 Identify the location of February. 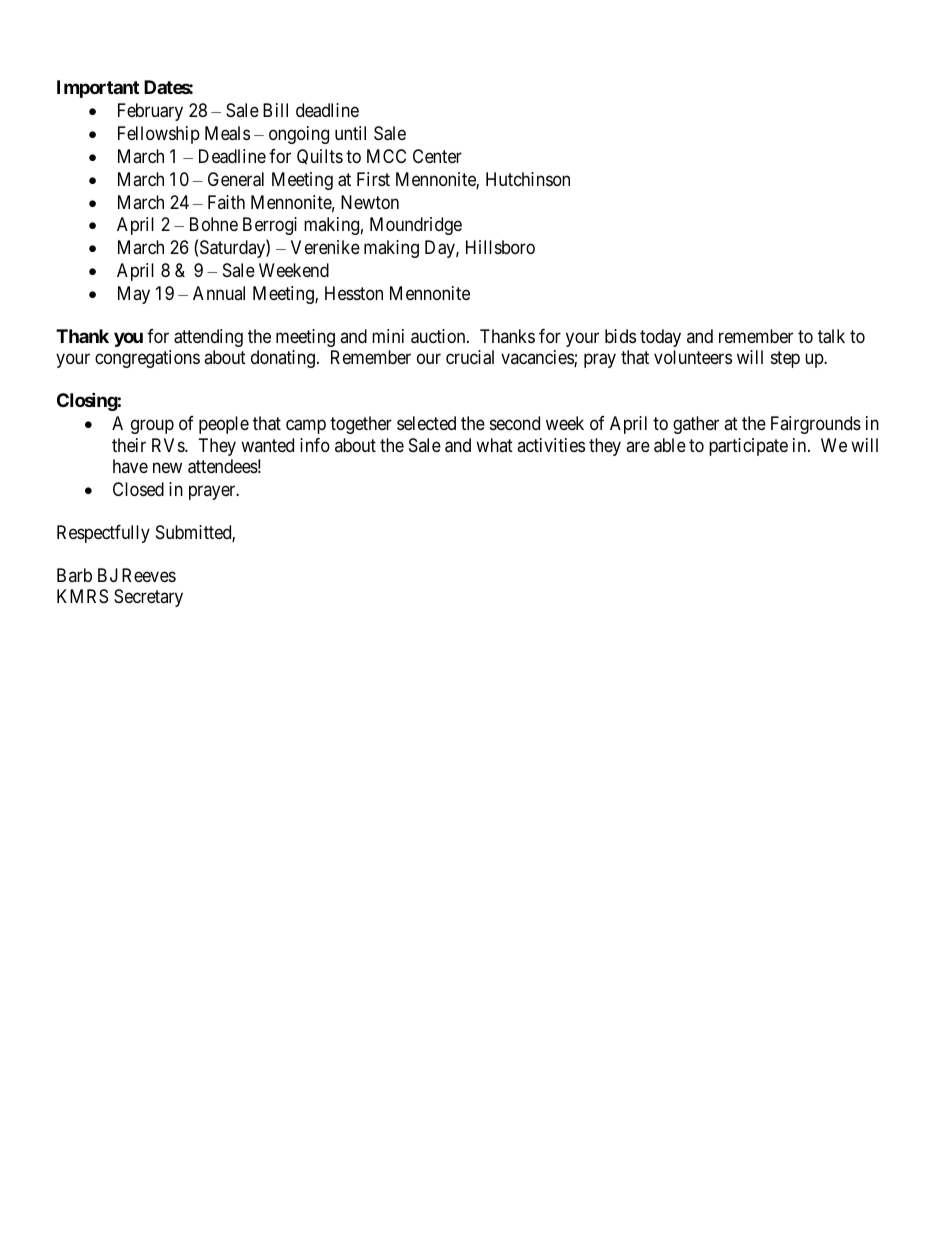
(150, 112).
